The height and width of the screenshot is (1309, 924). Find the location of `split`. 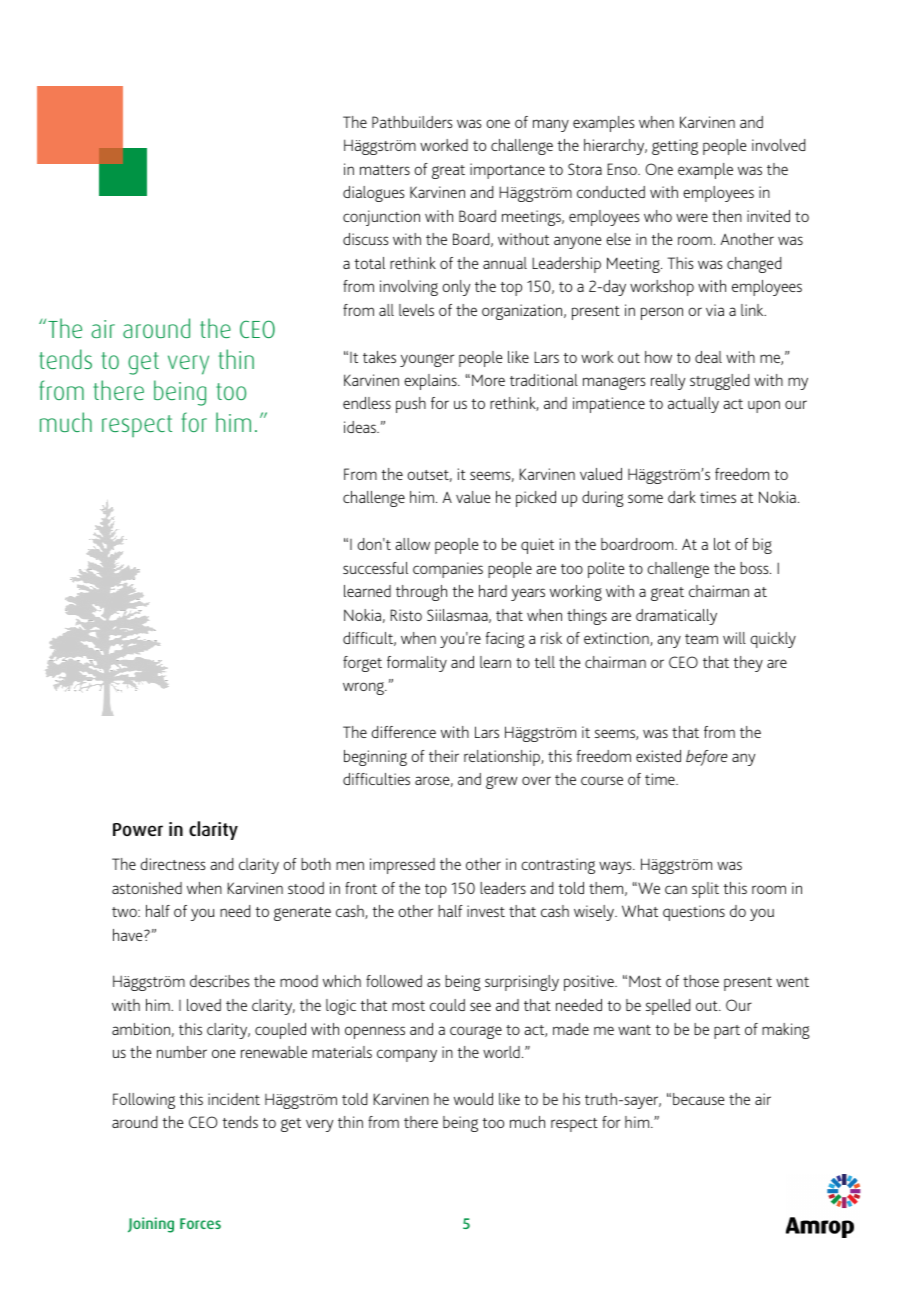

split is located at coordinates (705, 890).
